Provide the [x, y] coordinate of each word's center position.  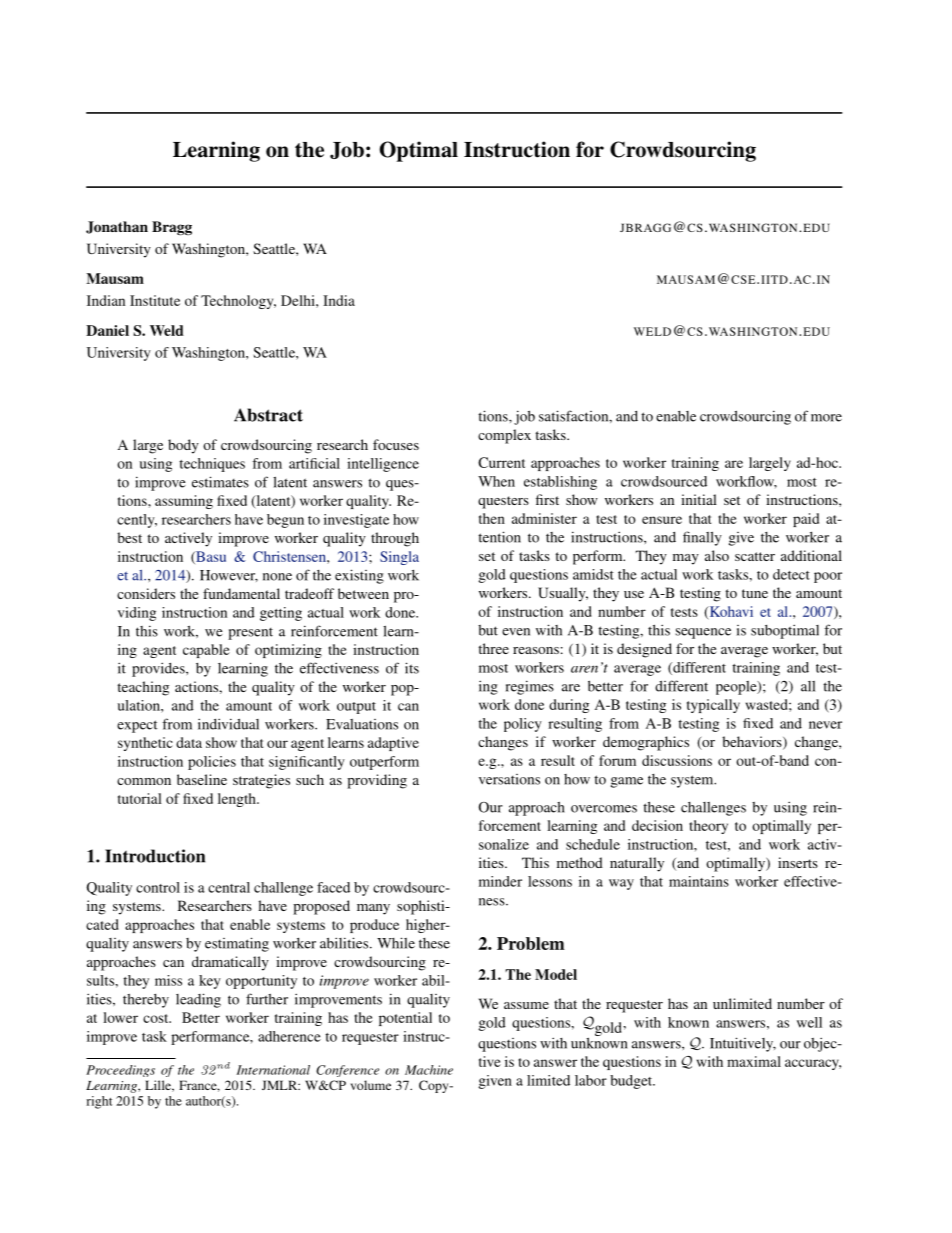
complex [504, 436]
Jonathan [117, 227]
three [493, 648]
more [826, 418]
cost [157, 1018]
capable [206, 651]
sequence [703, 633]
